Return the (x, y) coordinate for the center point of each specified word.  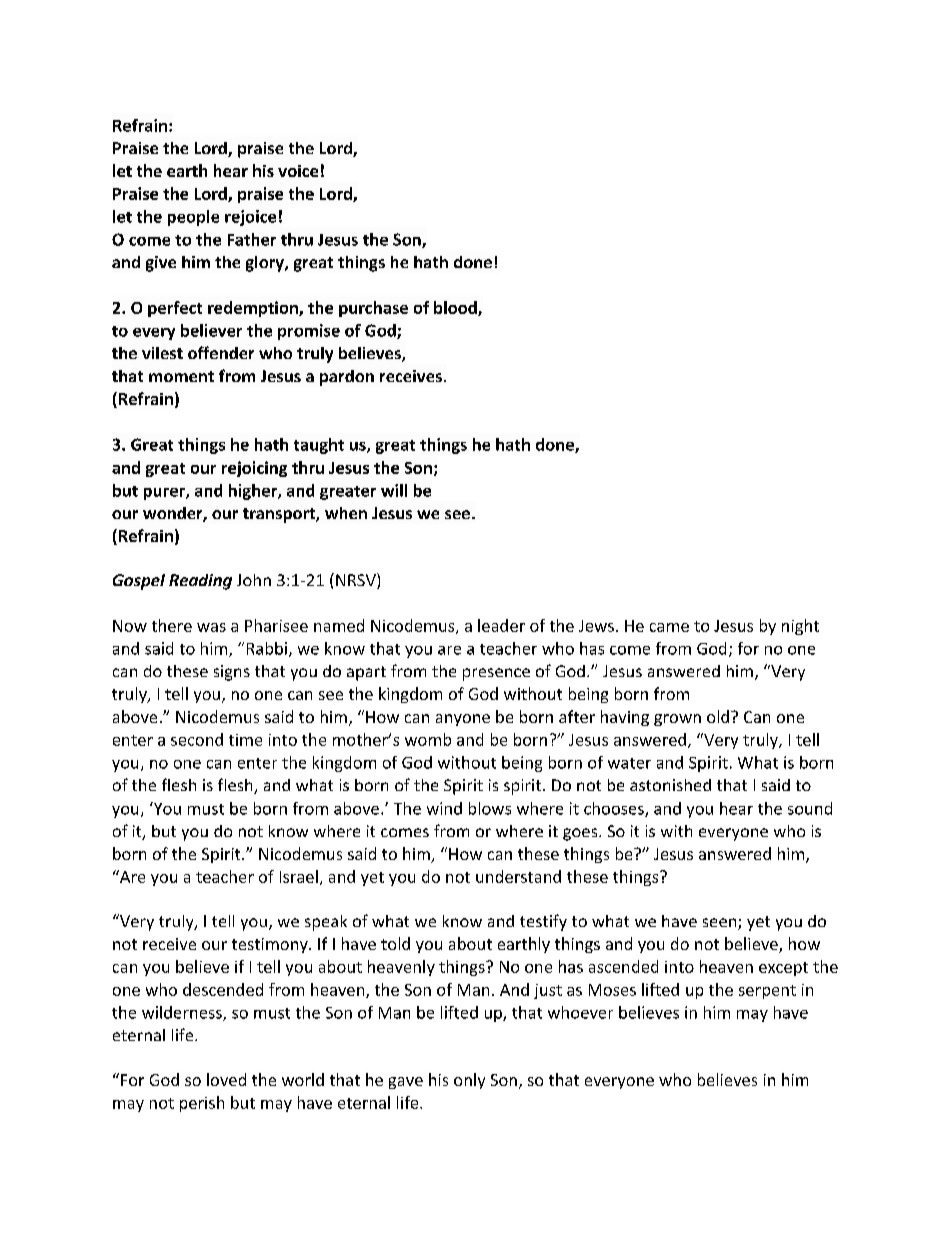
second (197, 739)
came (669, 627)
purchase (373, 309)
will (394, 490)
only (469, 1081)
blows (490, 808)
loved (226, 1079)
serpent (767, 992)
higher (254, 492)
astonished (670, 785)
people (193, 218)
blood (456, 308)
